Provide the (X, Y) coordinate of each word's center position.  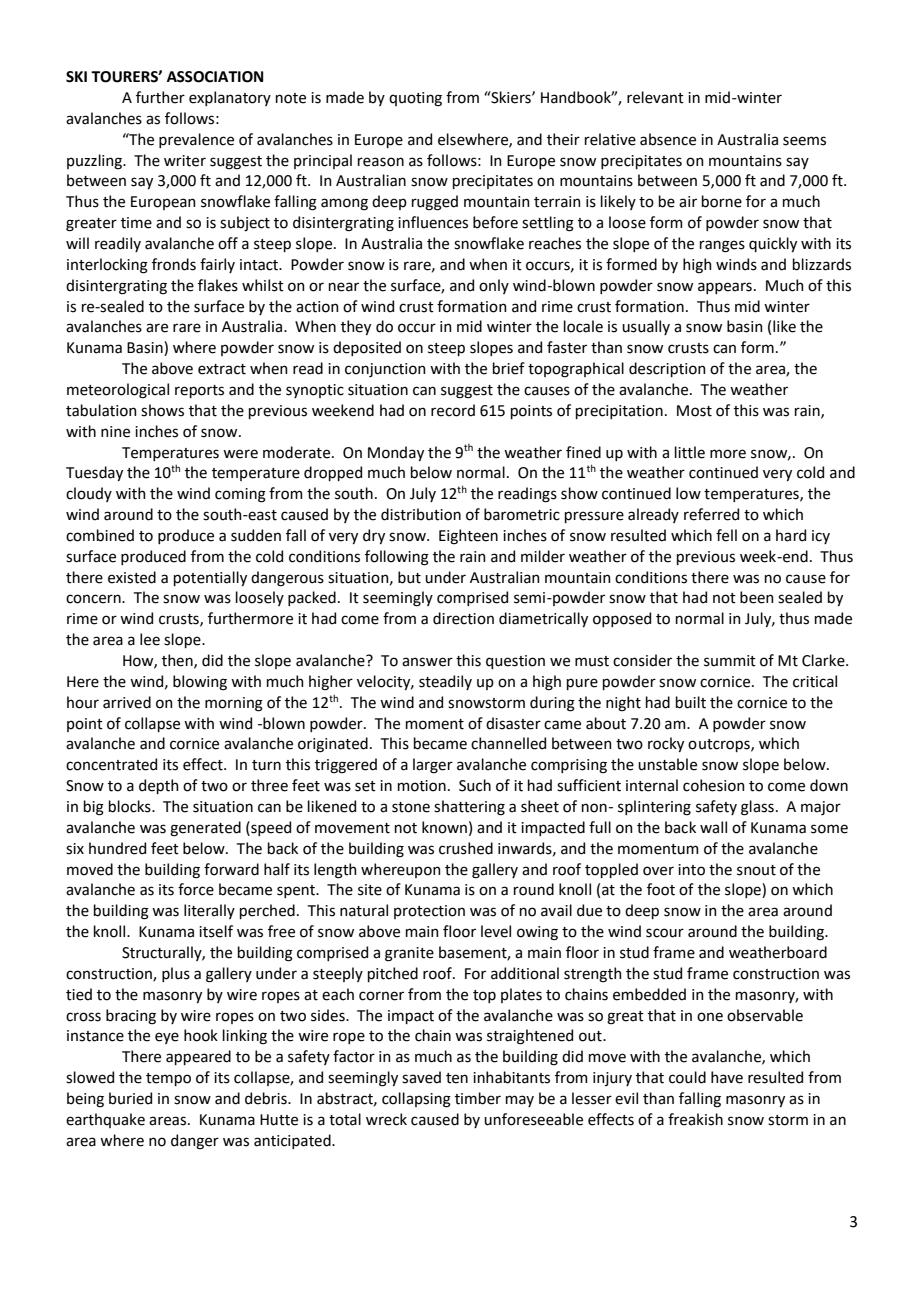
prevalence (196, 140)
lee (150, 639)
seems (804, 141)
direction (463, 618)
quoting (415, 99)
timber (478, 1098)
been (757, 597)
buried (130, 1098)
